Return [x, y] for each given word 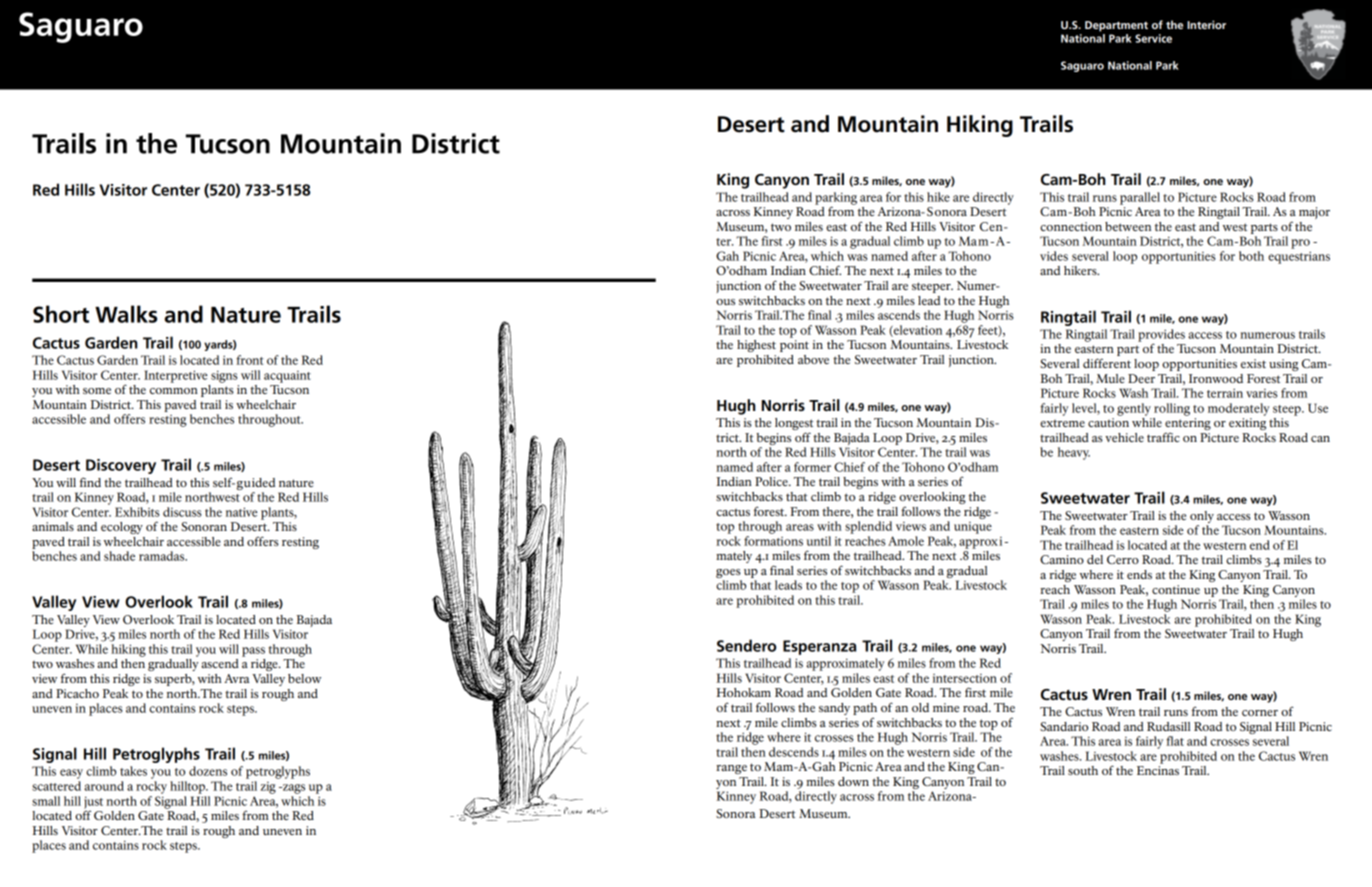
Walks [126, 314]
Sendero [747, 645]
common [174, 391]
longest [794, 425]
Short [61, 314]
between [1128, 226]
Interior [1206, 24]
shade [119, 556]
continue [1176, 589]
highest [756, 346]
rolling [1172, 409]
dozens [208, 771]
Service [1153, 38]
